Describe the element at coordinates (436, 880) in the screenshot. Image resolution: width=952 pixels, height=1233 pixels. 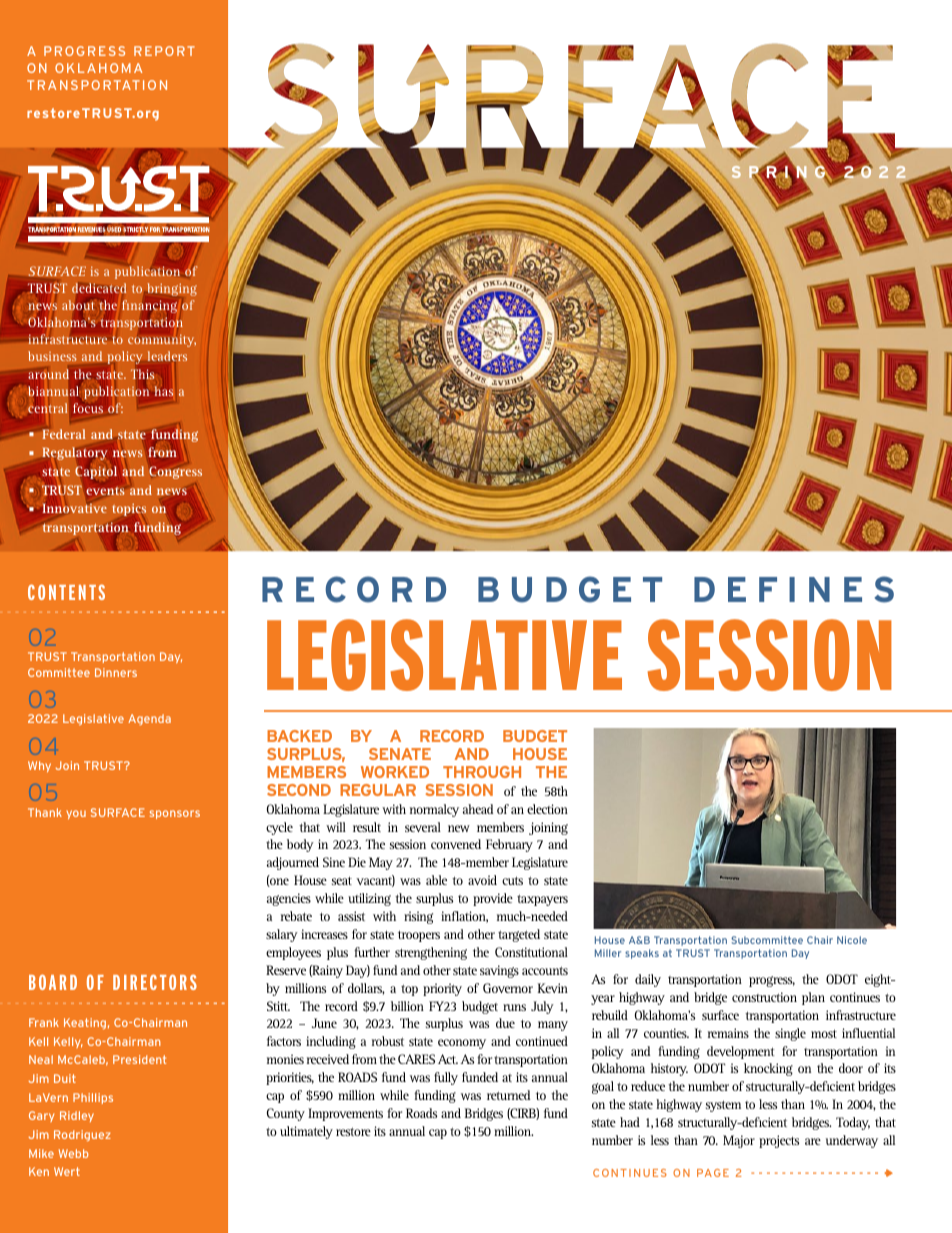
I see `able` at that location.
